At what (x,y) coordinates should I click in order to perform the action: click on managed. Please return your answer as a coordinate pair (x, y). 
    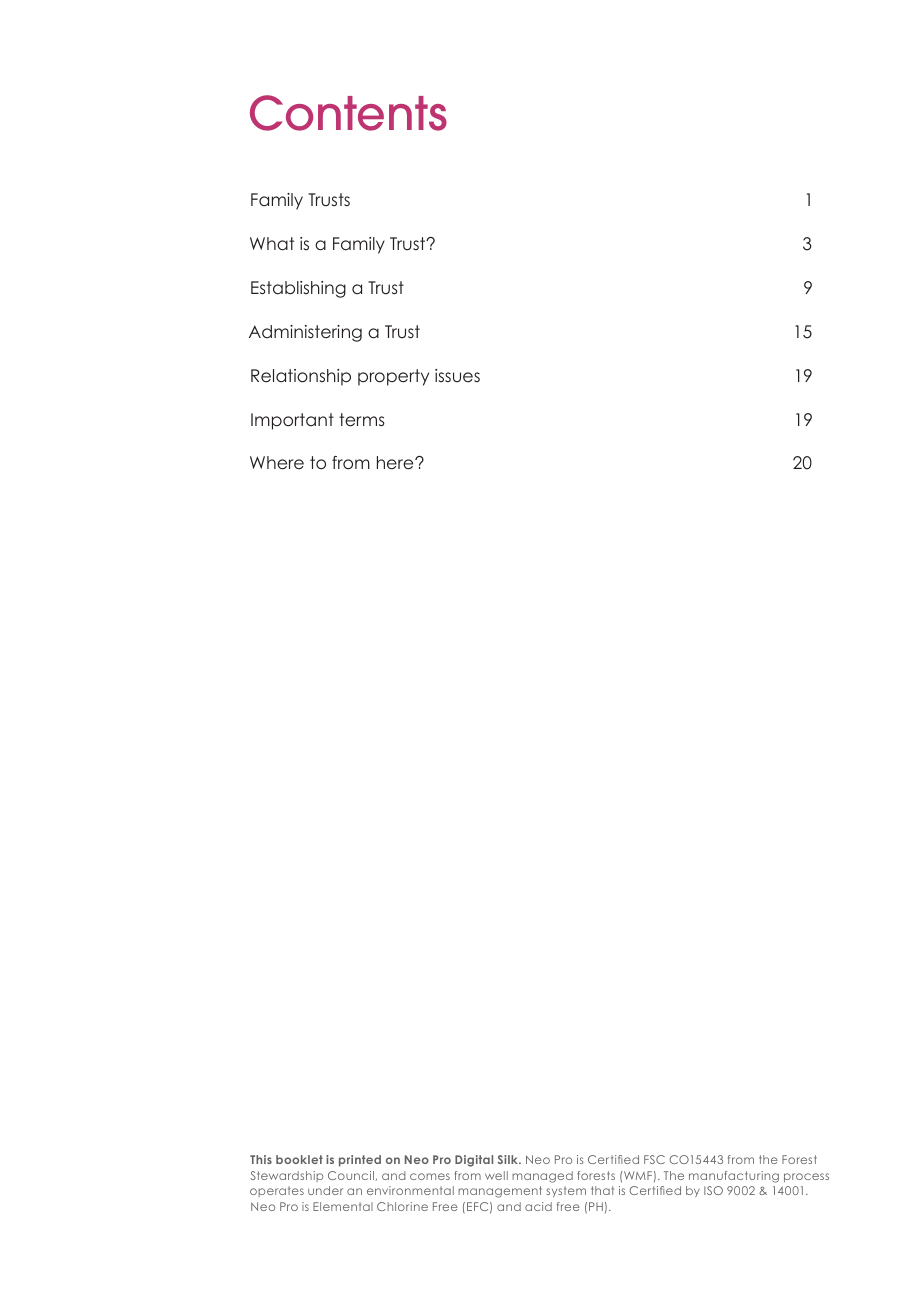
    Looking at the image, I should click on (542, 1177).
